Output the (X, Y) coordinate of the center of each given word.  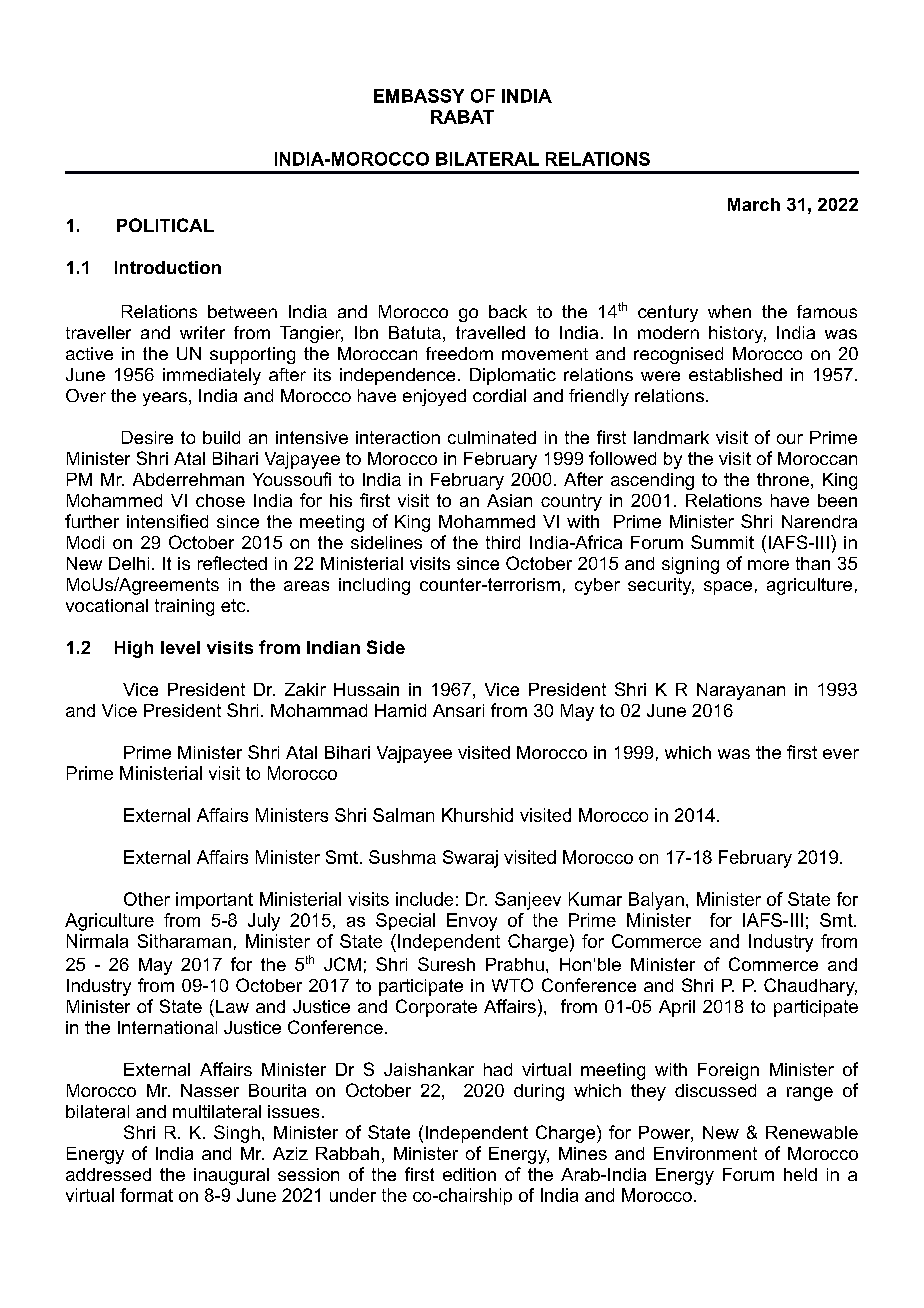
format (146, 1195)
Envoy (472, 922)
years (165, 399)
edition (469, 1174)
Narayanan (741, 691)
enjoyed (434, 397)
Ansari (458, 710)
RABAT (462, 117)
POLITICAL (165, 225)
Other (147, 899)
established (735, 374)
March (754, 204)
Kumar (595, 899)
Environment (705, 1153)
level (180, 647)
